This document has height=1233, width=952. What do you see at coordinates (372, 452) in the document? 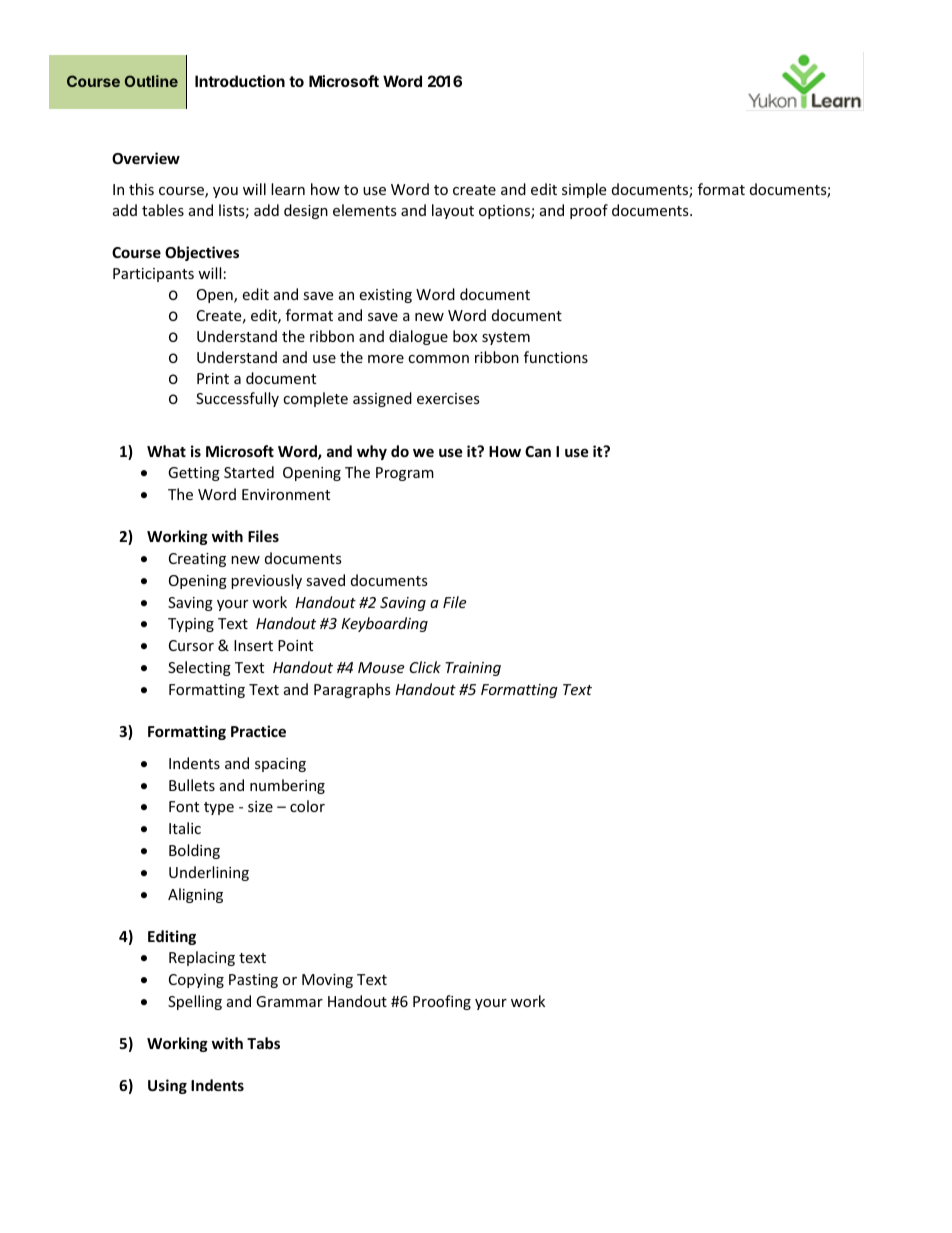
I see `why` at bounding box center [372, 452].
